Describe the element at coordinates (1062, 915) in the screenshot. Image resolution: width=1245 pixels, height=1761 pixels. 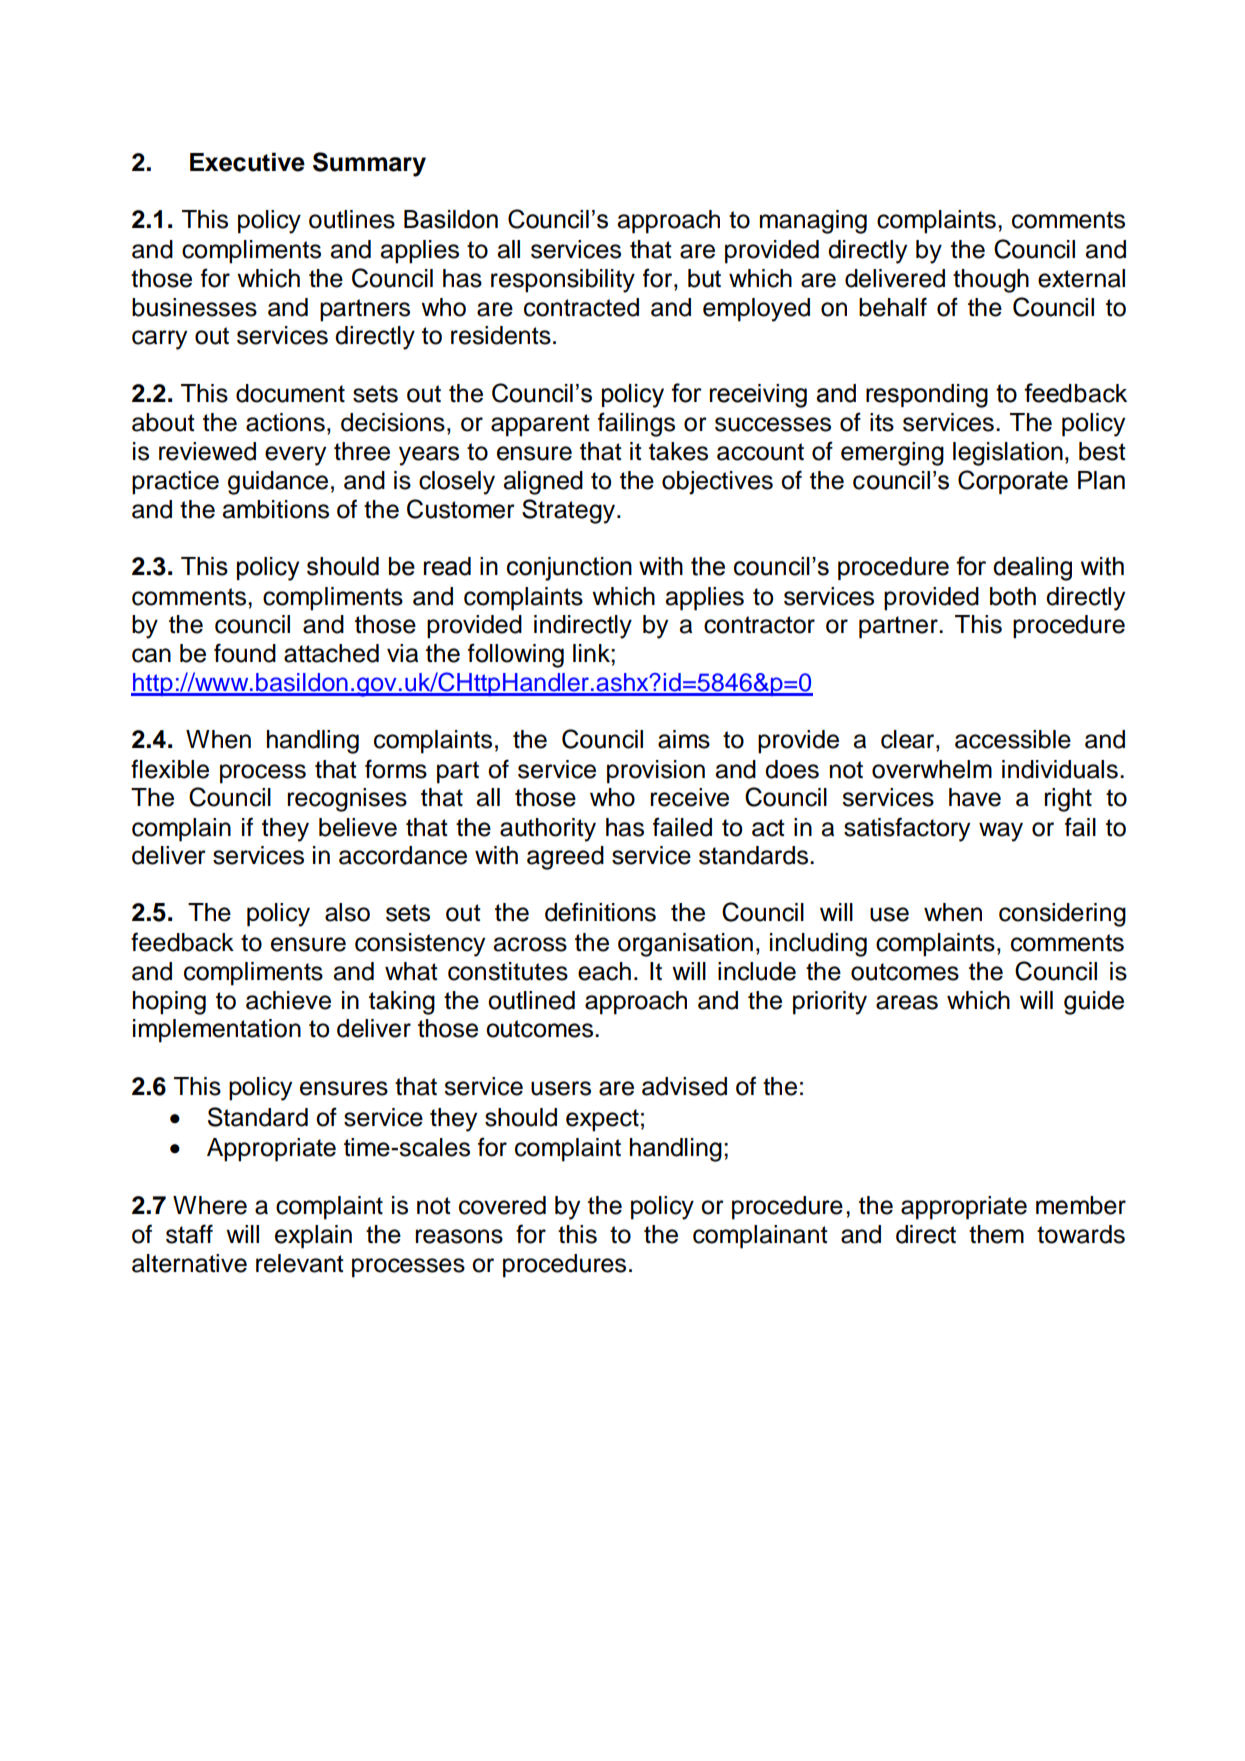
I see `considering` at that location.
